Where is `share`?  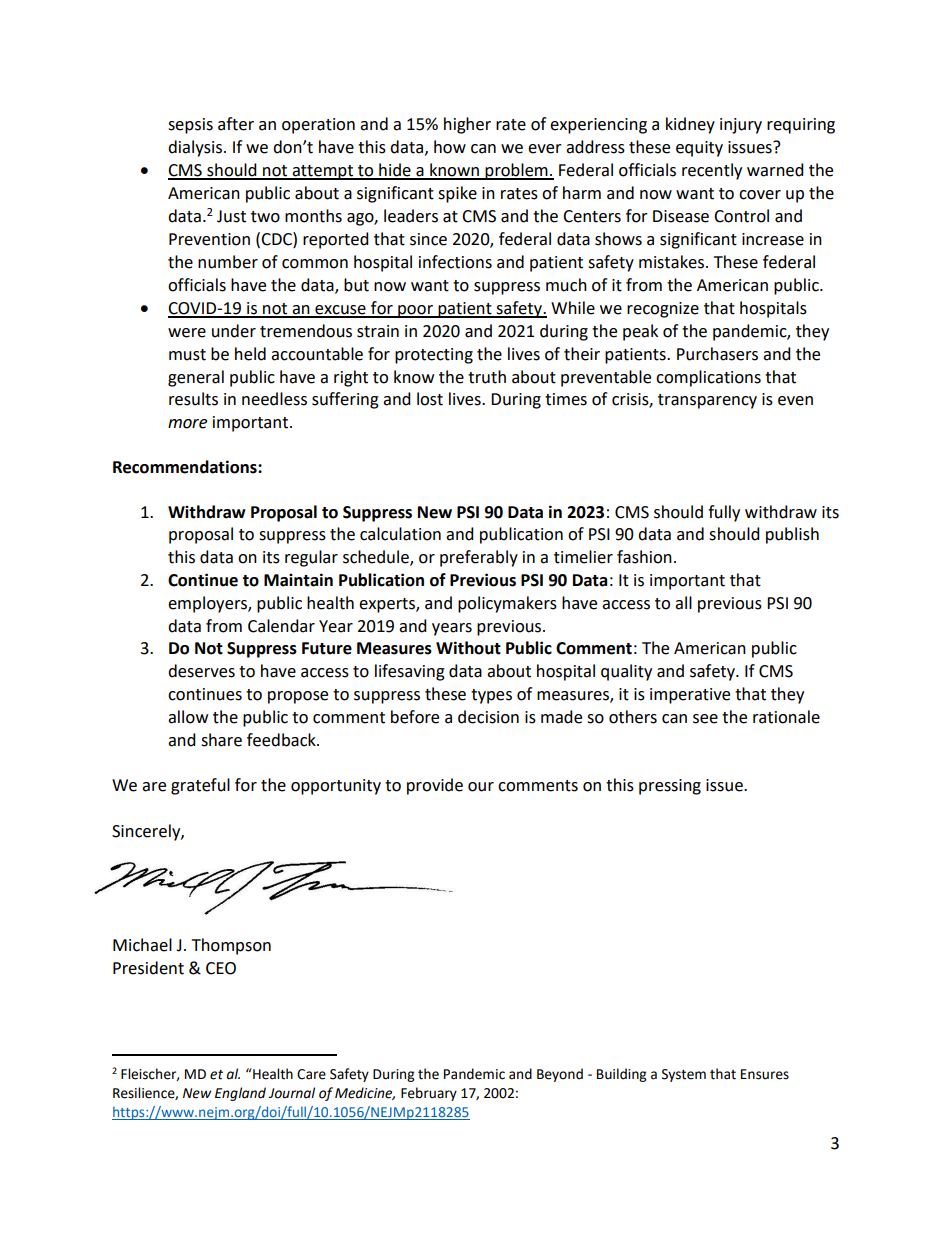
share is located at coordinates (221, 740).
